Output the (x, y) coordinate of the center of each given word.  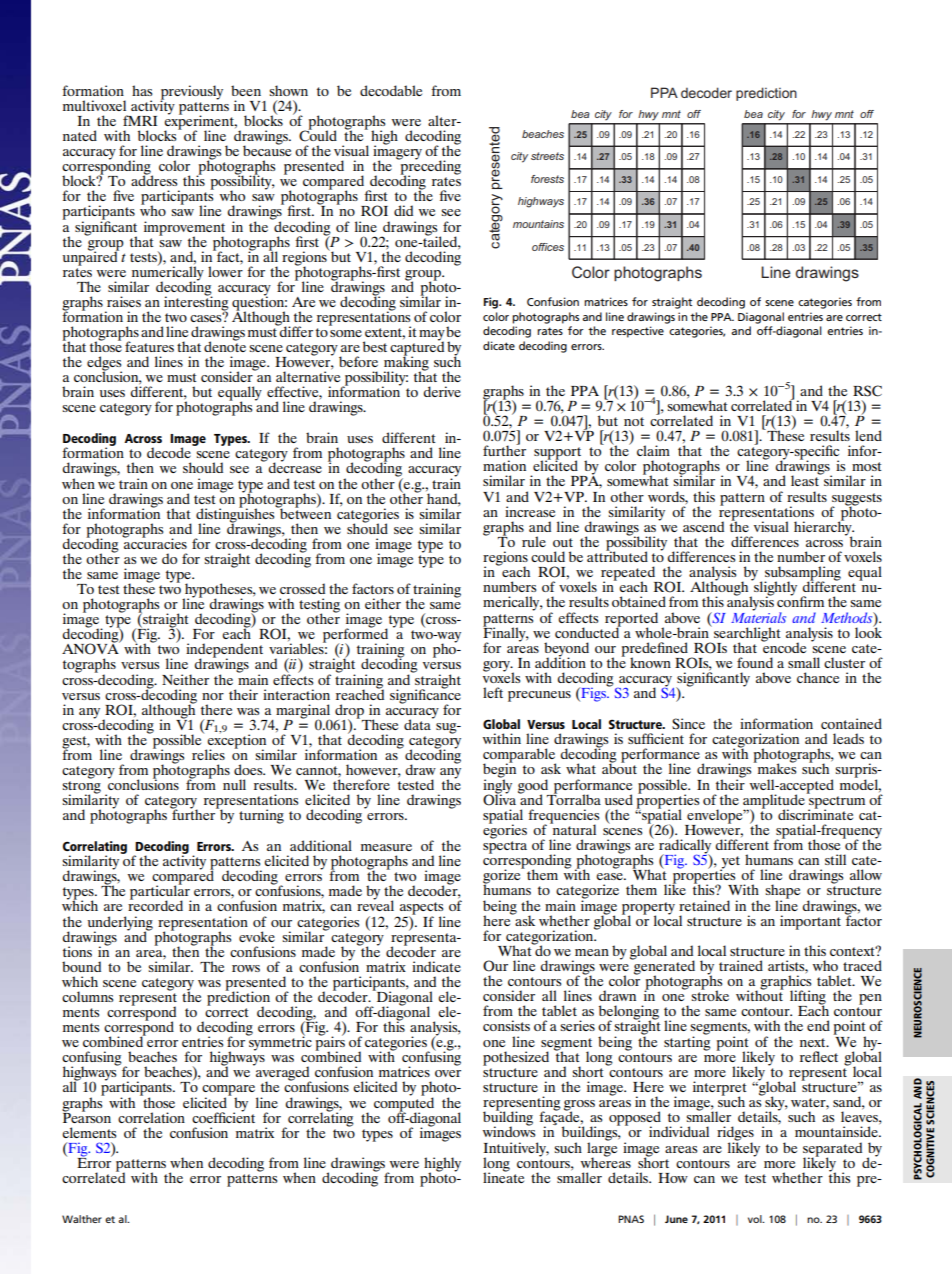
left (493, 692)
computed (404, 1104)
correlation (151, 1117)
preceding (429, 167)
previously (191, 93)
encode (783, 646)
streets (547, 156)
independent (224, 651)
